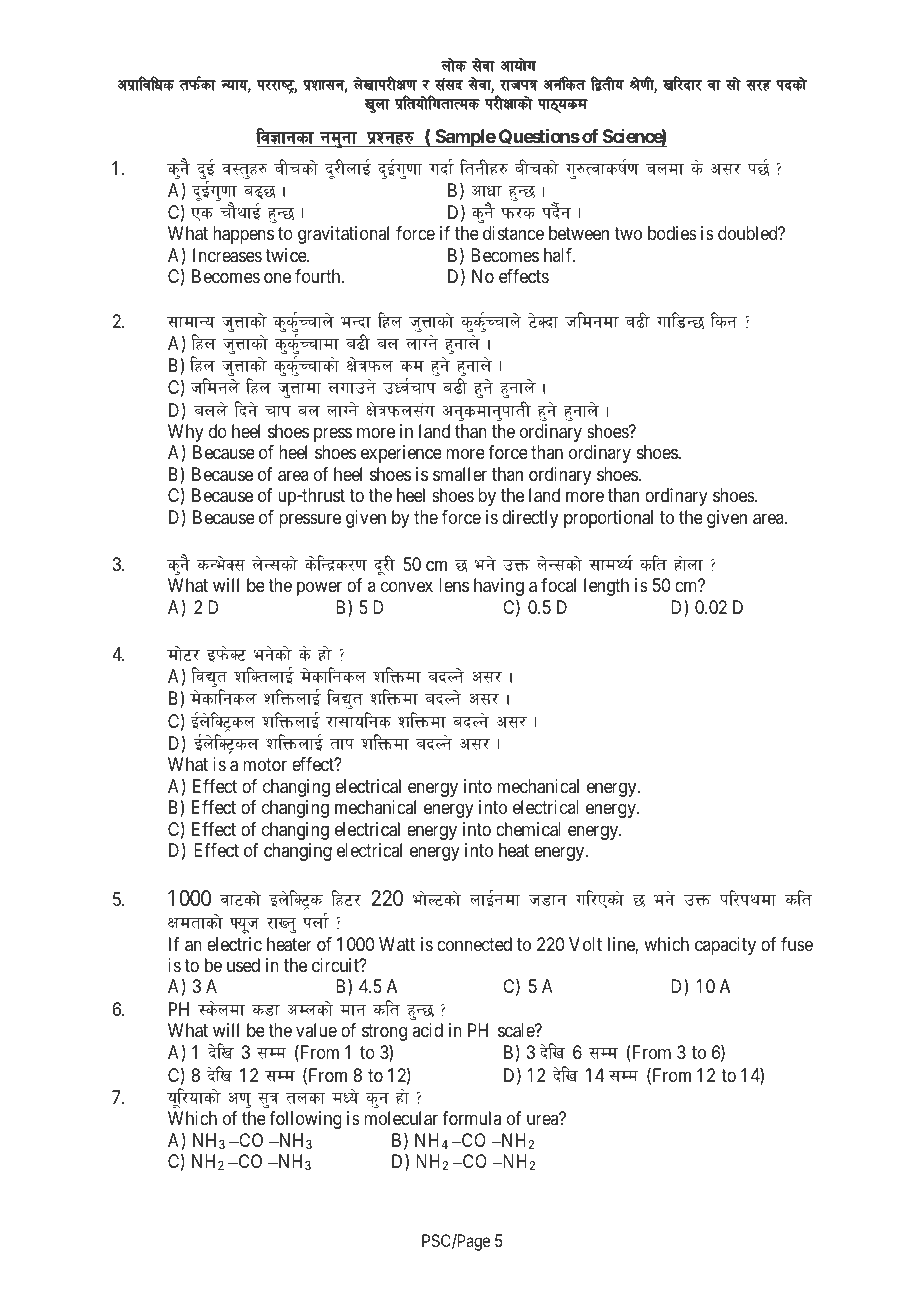 The image size is (924, 1307). Describe the element at coordinates (558, 584) in the page. I see `focal` at that location.
